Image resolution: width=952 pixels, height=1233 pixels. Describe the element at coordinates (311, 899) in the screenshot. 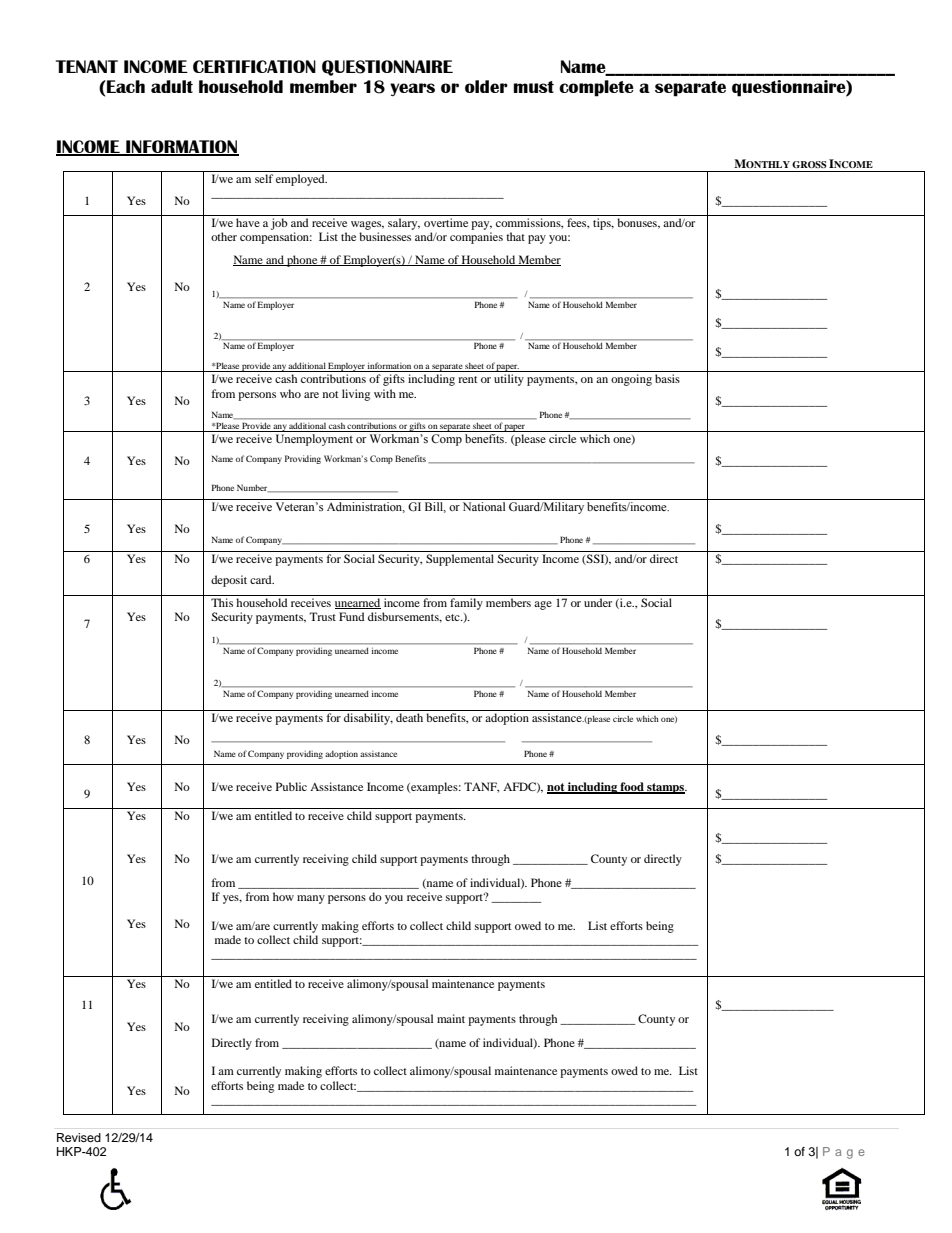

I see `many` at that location.
